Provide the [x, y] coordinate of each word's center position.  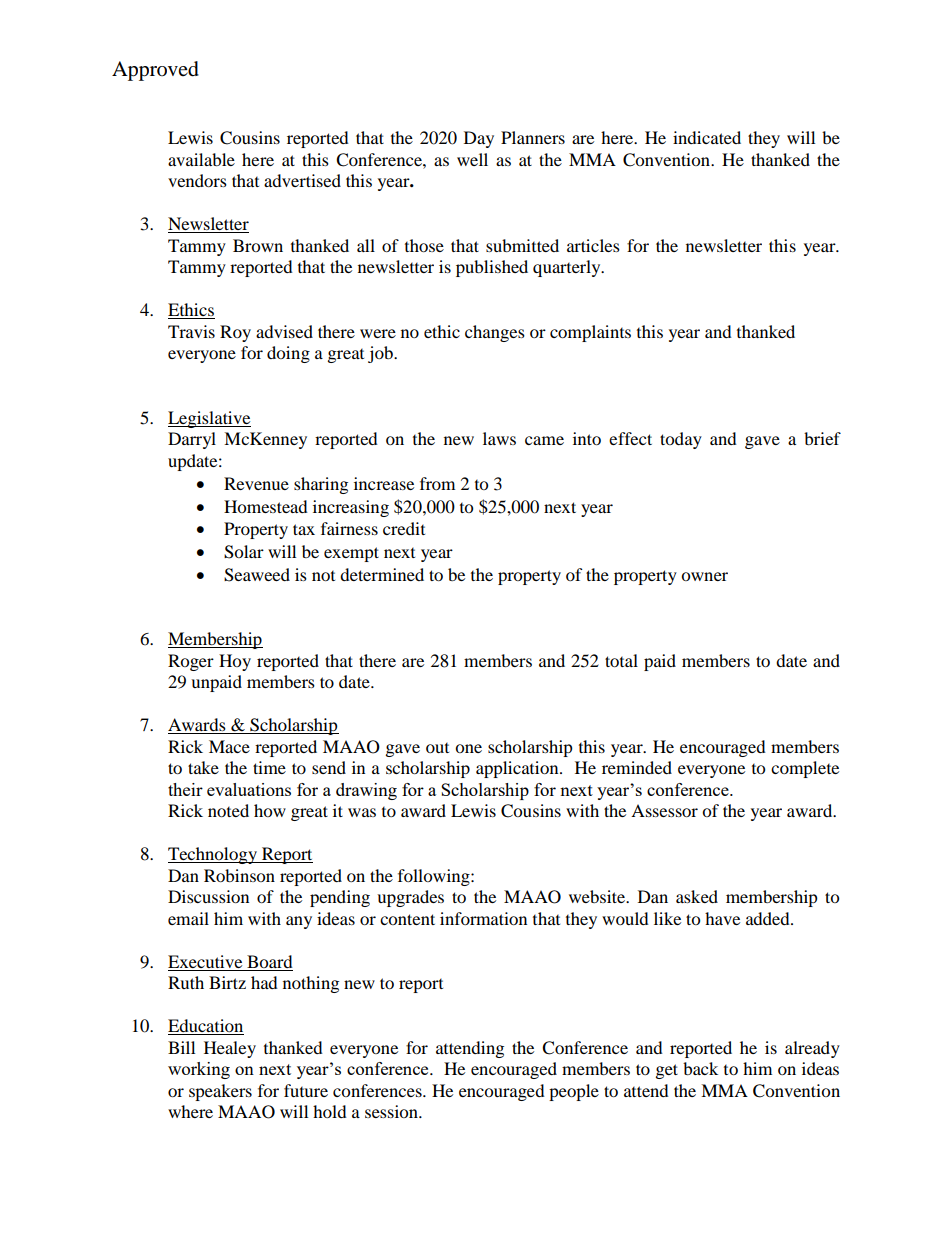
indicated [707, 137]
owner [704, 576]
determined [382, 574]
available [201, 159]
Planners [533, 137]
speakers [220, 1092]
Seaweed [257, 575]
